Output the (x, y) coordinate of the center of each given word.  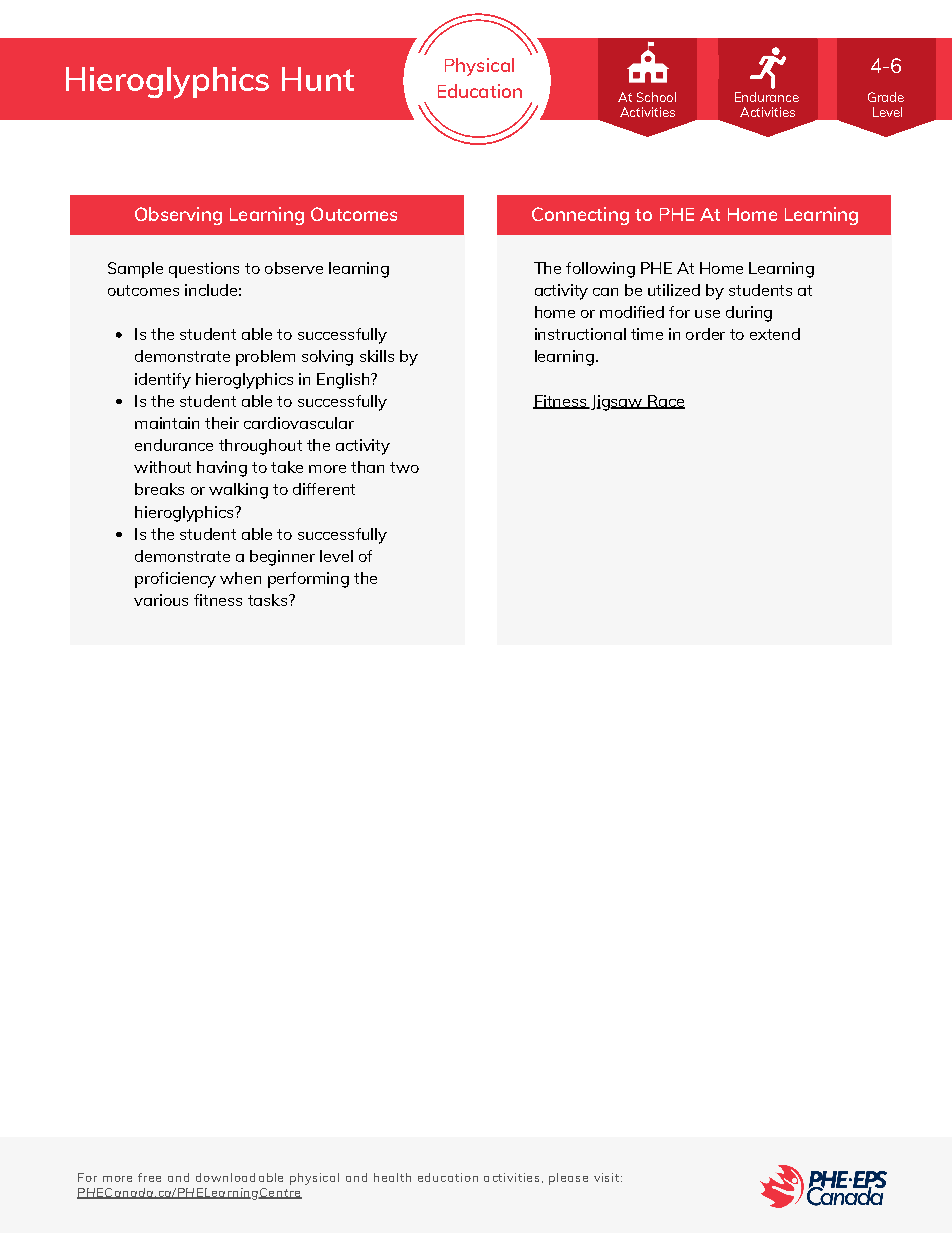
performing (308, 580)
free (149, 1177)
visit (606, 1177)
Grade (886, 97)
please (568, 1179)
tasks (269, 600)
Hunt (318, 79)
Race (665, 402)
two (404, 467)
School (656, 97)
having (222, 469)
